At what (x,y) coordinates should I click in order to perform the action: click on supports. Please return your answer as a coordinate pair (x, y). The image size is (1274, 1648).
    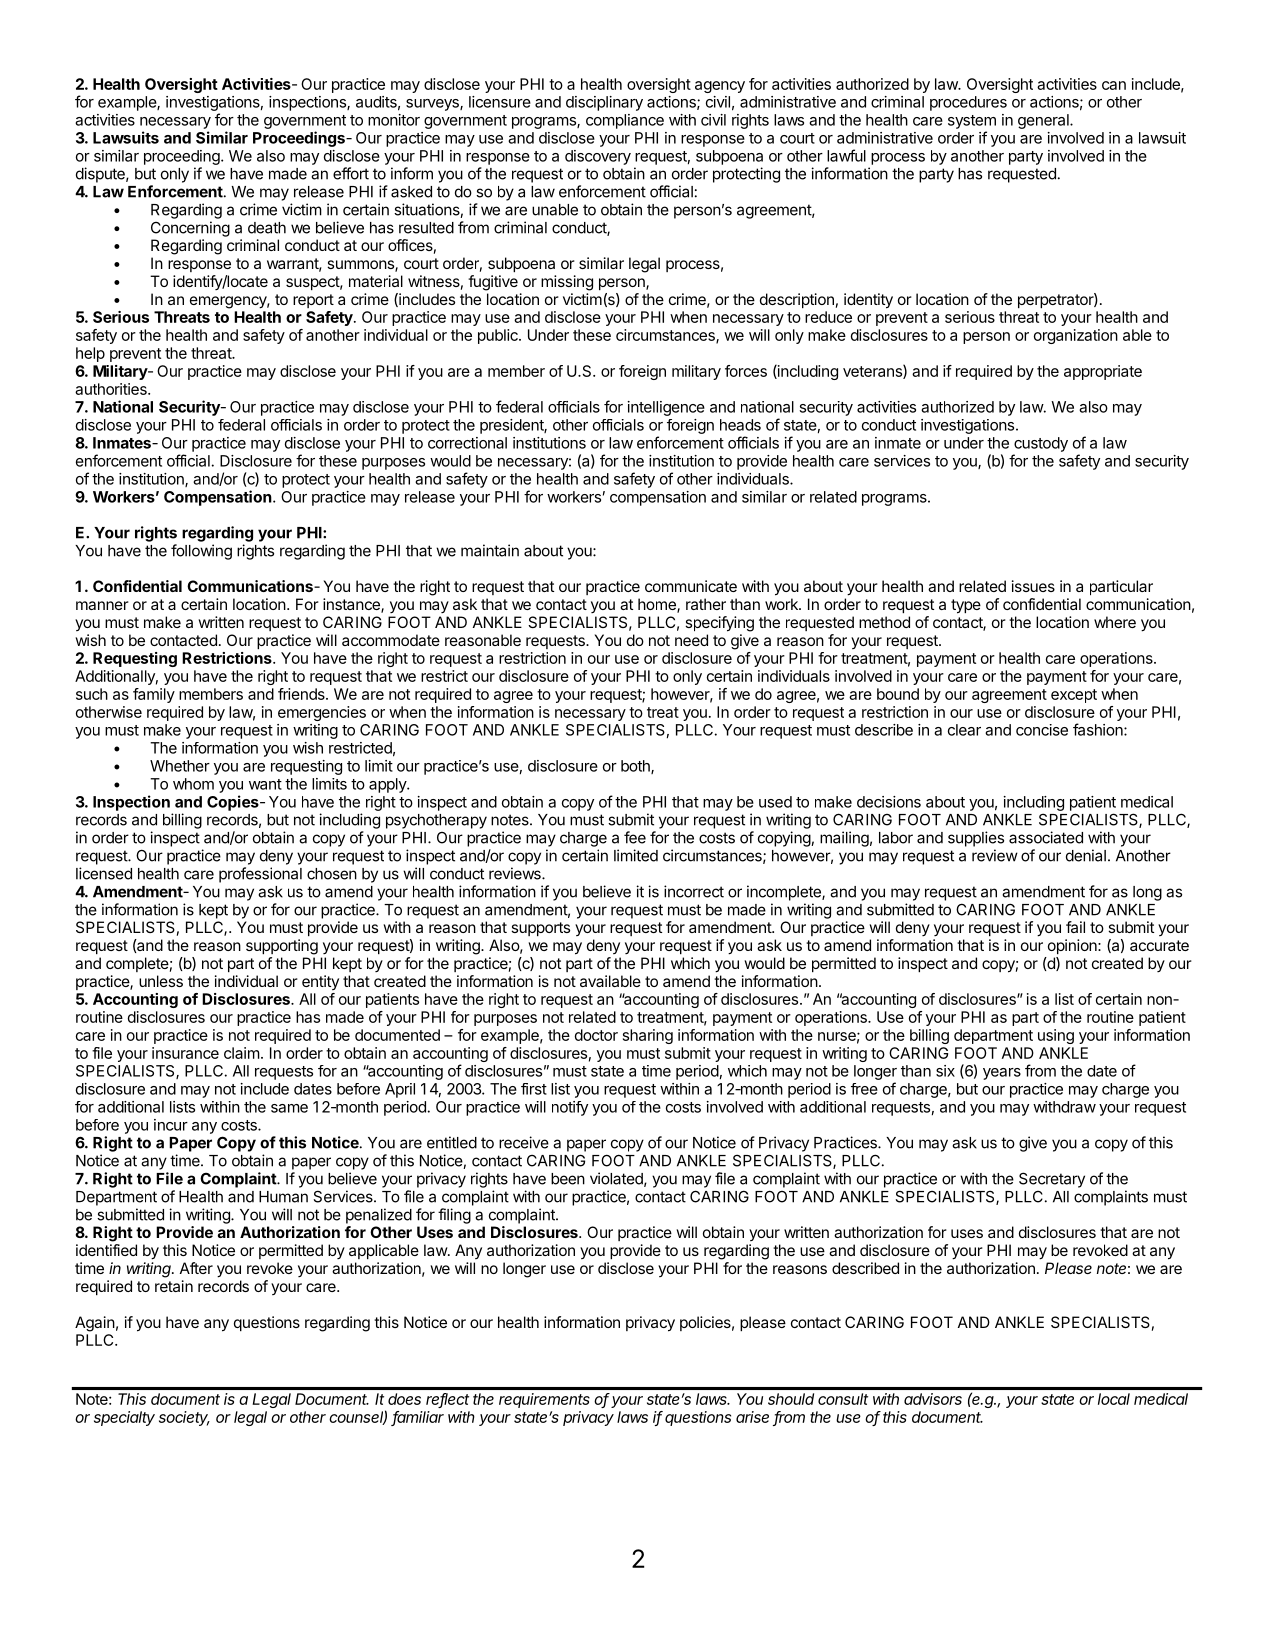
    Looking at the image, I should click on (540, 929).
